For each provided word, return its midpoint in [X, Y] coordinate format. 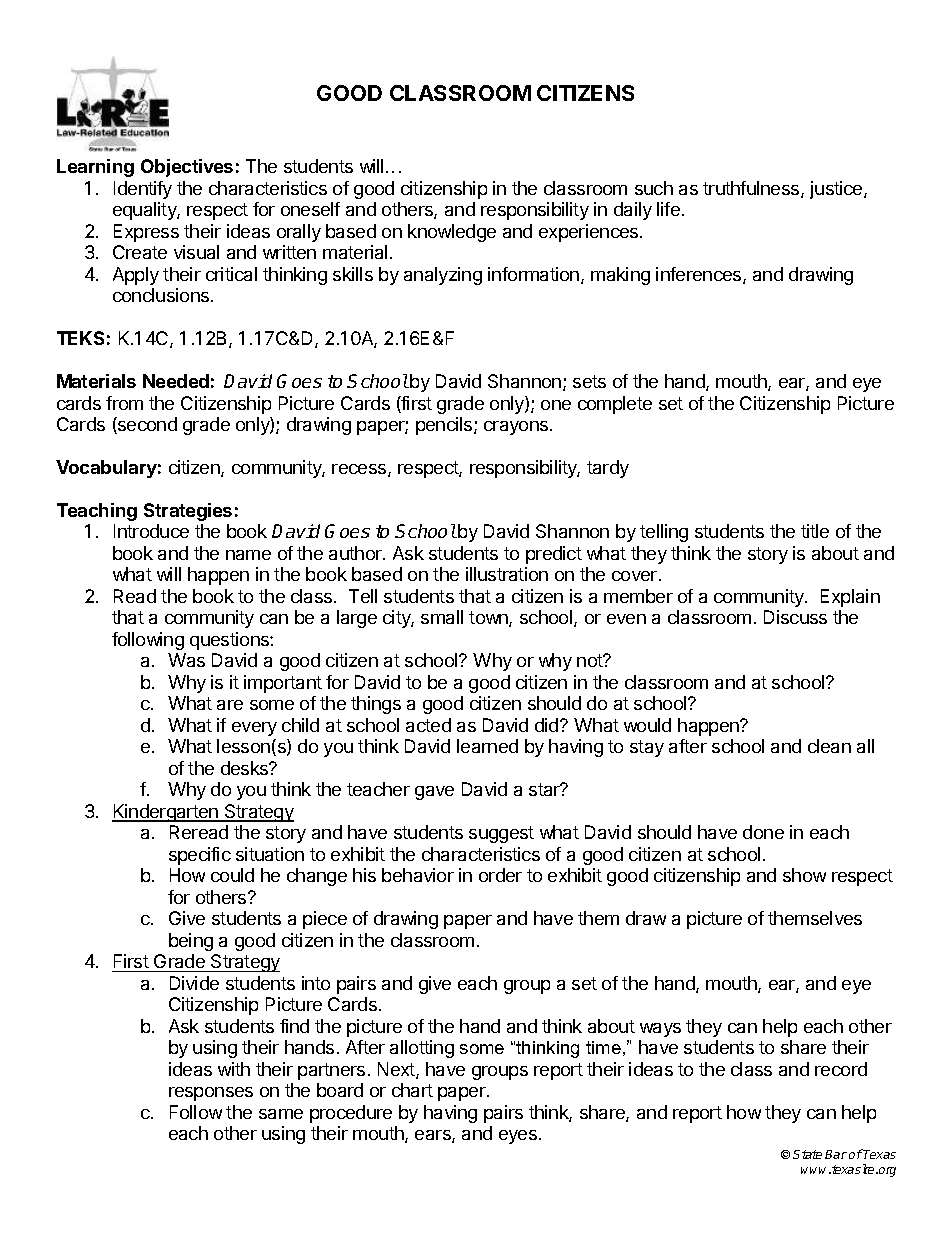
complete [615, 405]
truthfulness [752, 189]
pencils [445, 426]
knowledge [452, 233]
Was [186, 660]
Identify [143, 190]
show [804, 875]
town [489, 619]
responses [211, 1094]
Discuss [795, 617]
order [500, 875]
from [124, 403]
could [232, 875]
